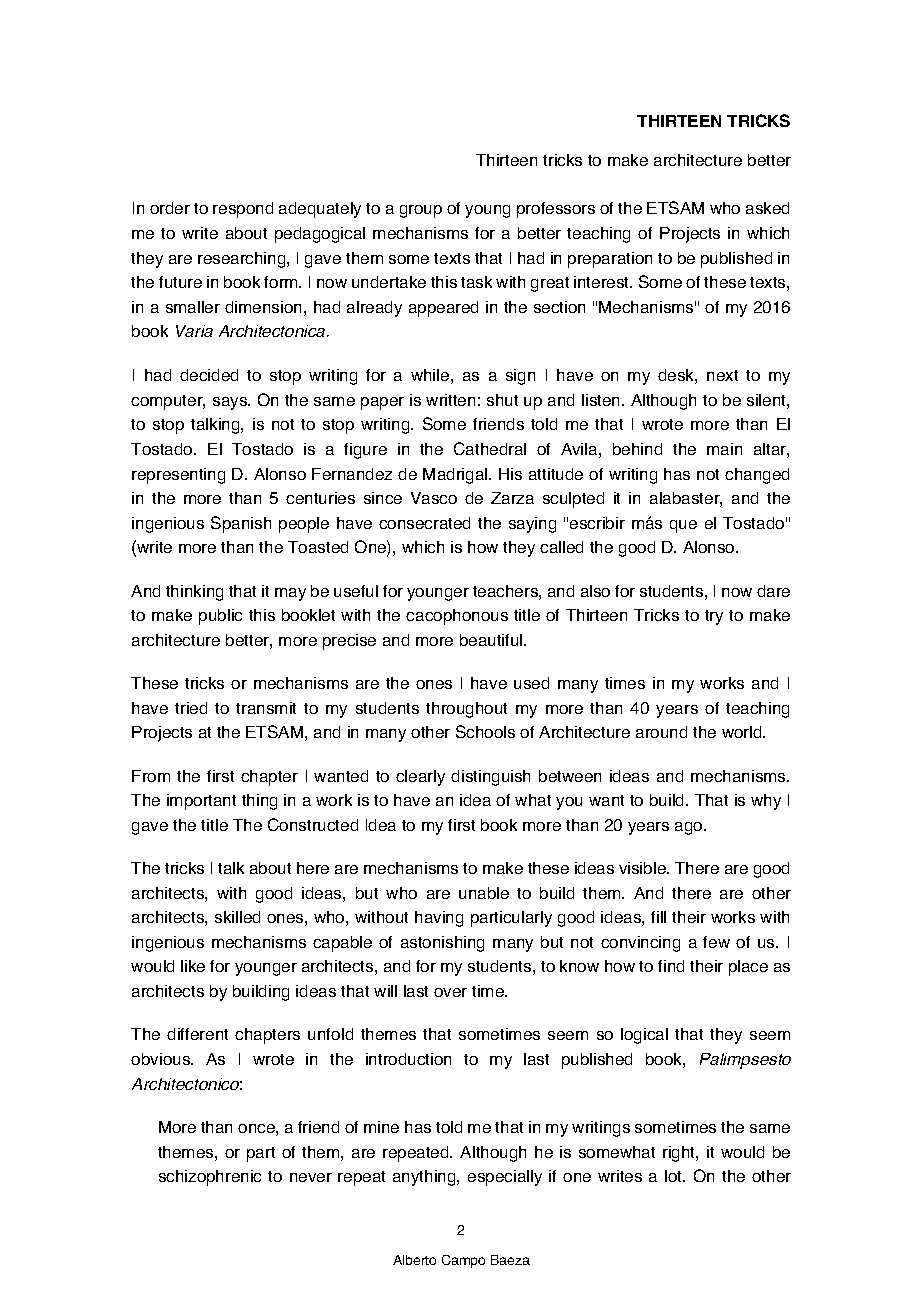 Image resolution: width=924 pixels, height=1308 pixels. I want to click on lot, so click(675, 1176).
